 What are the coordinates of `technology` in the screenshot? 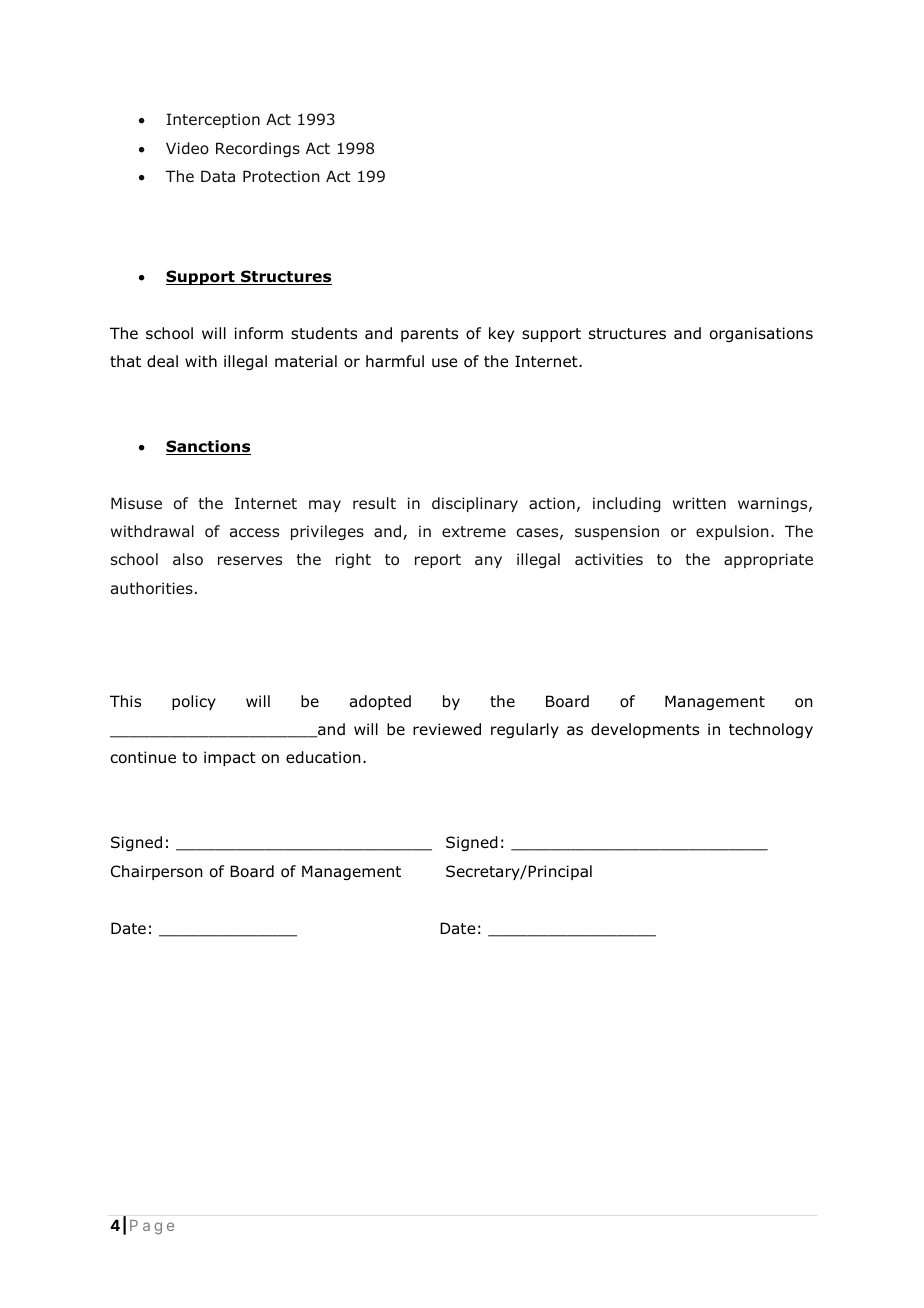 It's located at (771, 730).
